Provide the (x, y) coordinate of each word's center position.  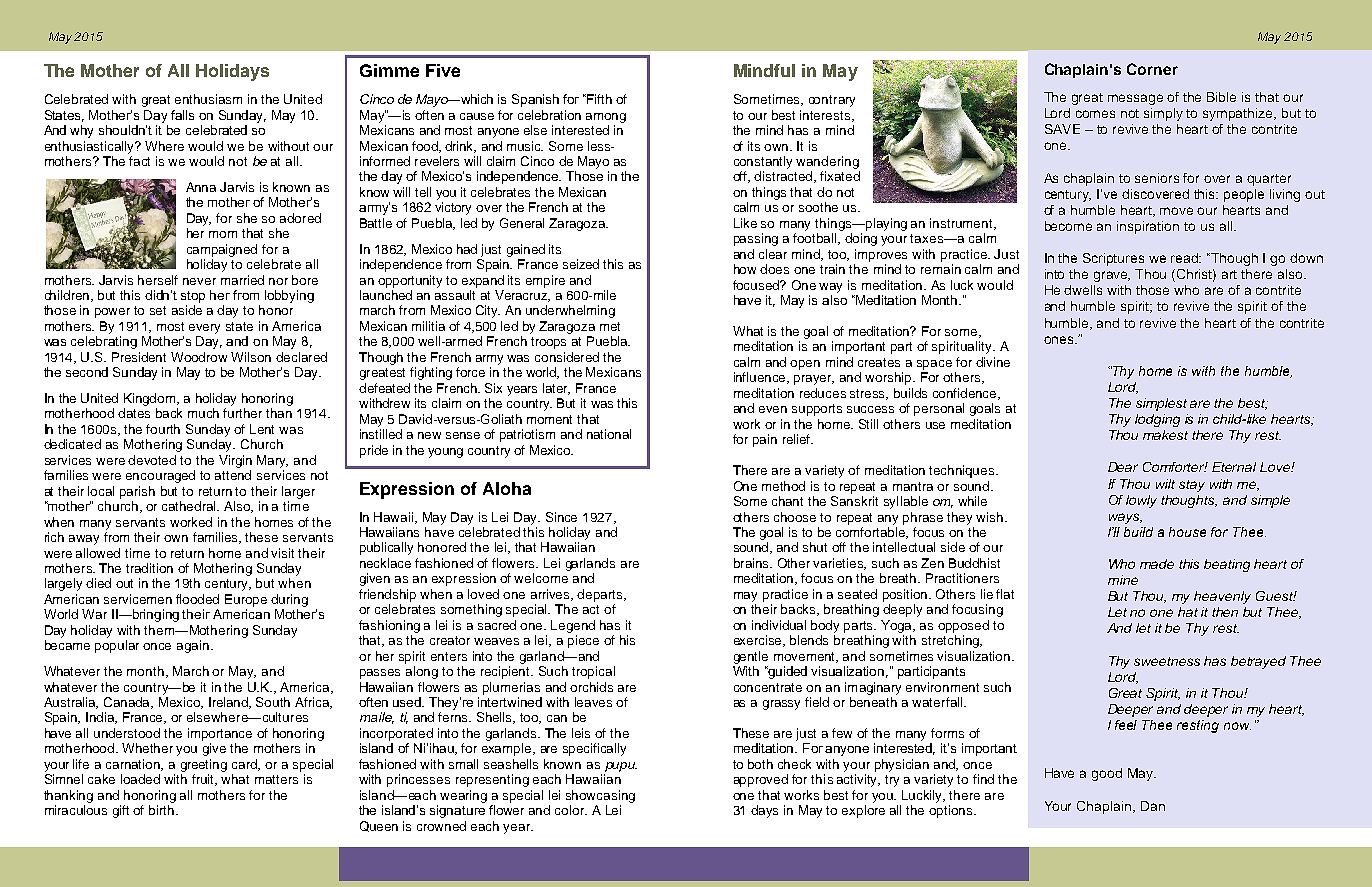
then (1225, 612)
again (193, 646)
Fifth (598, 99)
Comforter (1175, 467)
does (774, 269)
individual (779, 625)
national (609, 434)
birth (163, 810)
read (1186, 258)
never (199, 281)
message (1135, 99)
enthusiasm (208, 99)
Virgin (235, 461)
